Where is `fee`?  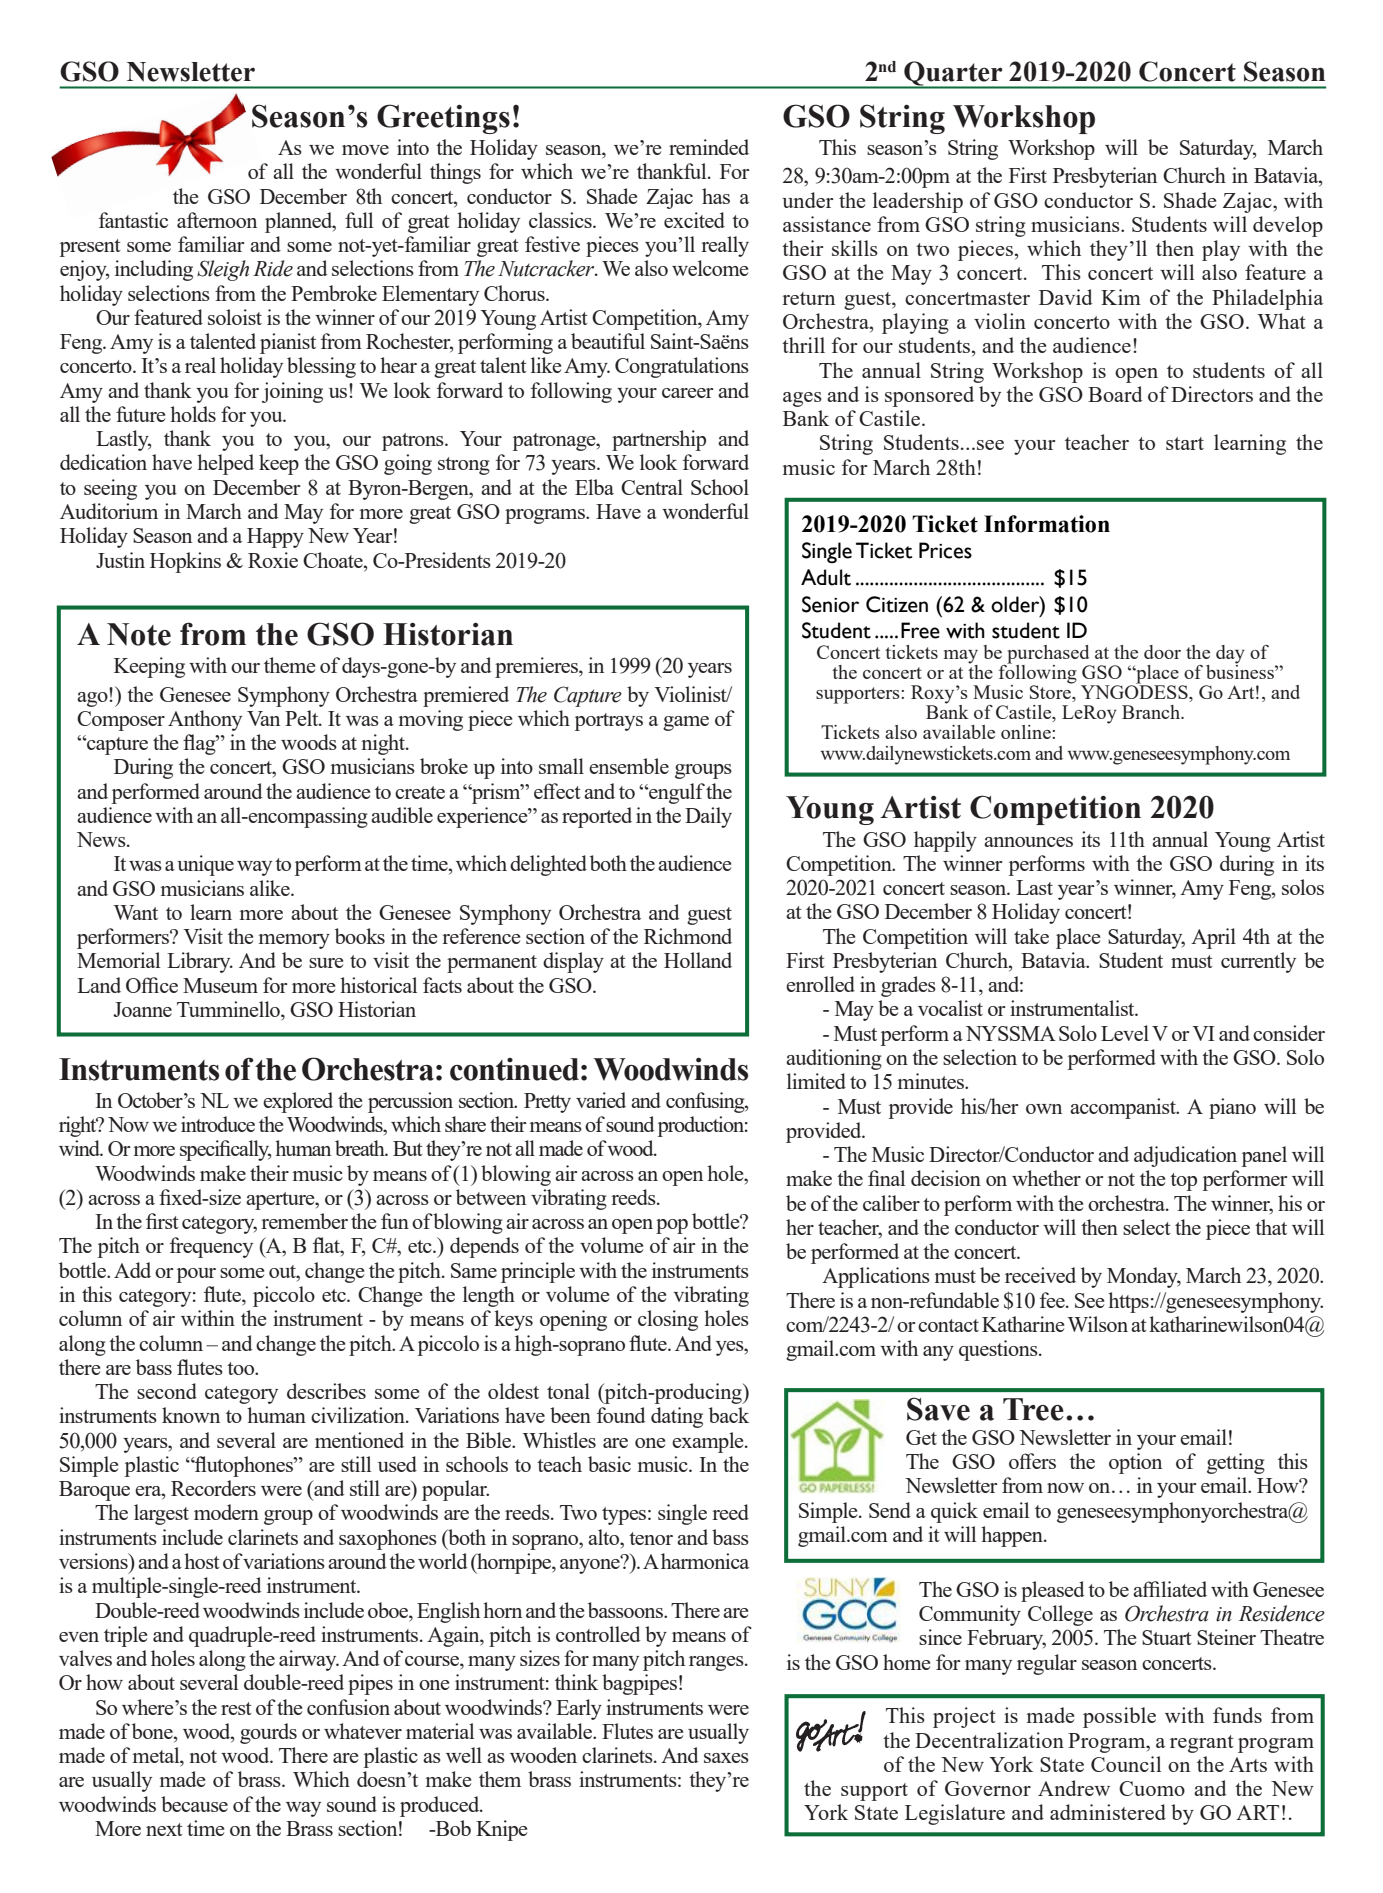
fee is located at coordinates (1053, 1300).
